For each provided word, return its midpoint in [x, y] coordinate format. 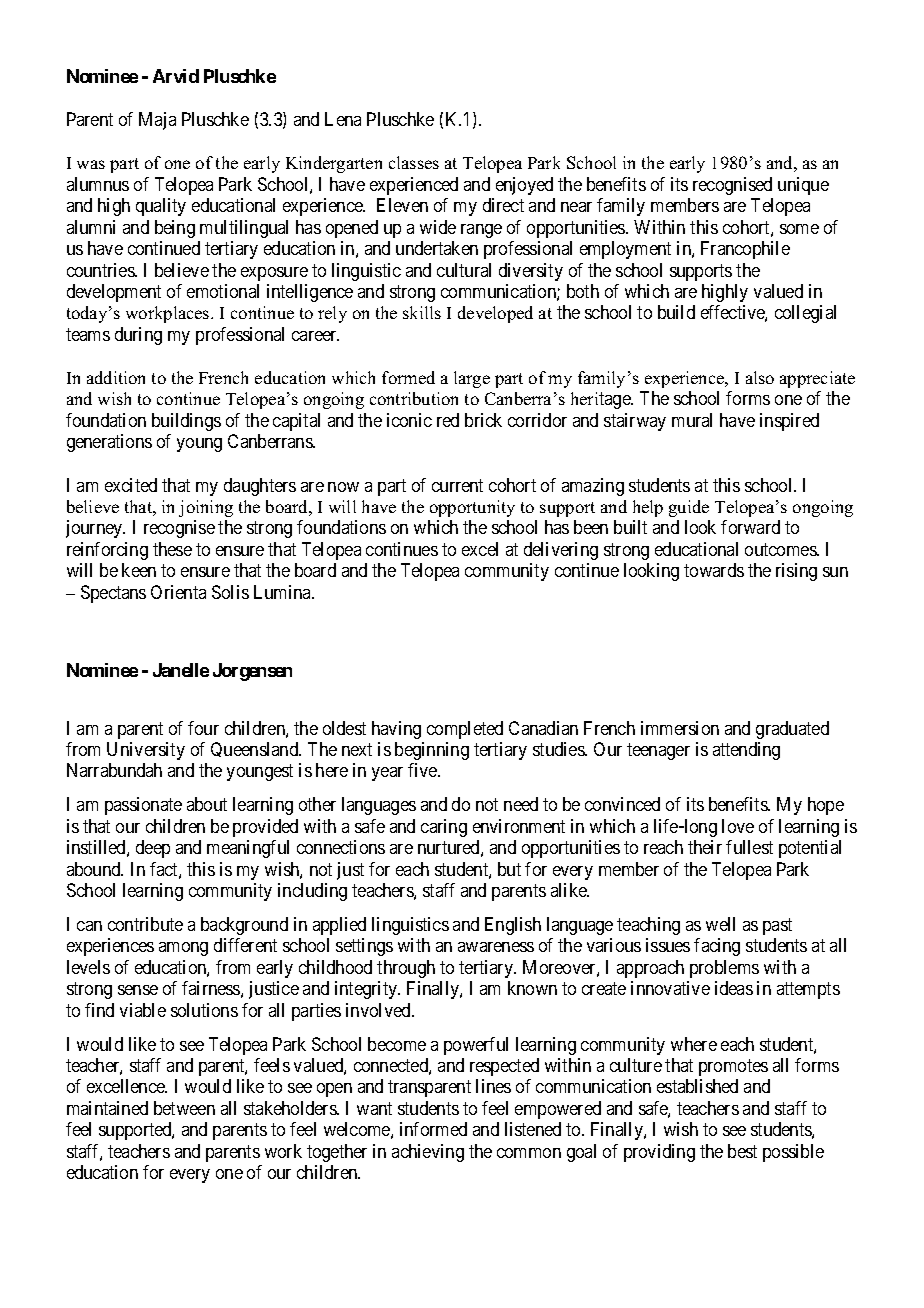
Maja [157, 121]
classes [414, 162]
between [184, 1108]
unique [803, 186]
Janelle [181, 670]
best [742, 1151]
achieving [428, 1153]
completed [465, 730]
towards [714, 570]
